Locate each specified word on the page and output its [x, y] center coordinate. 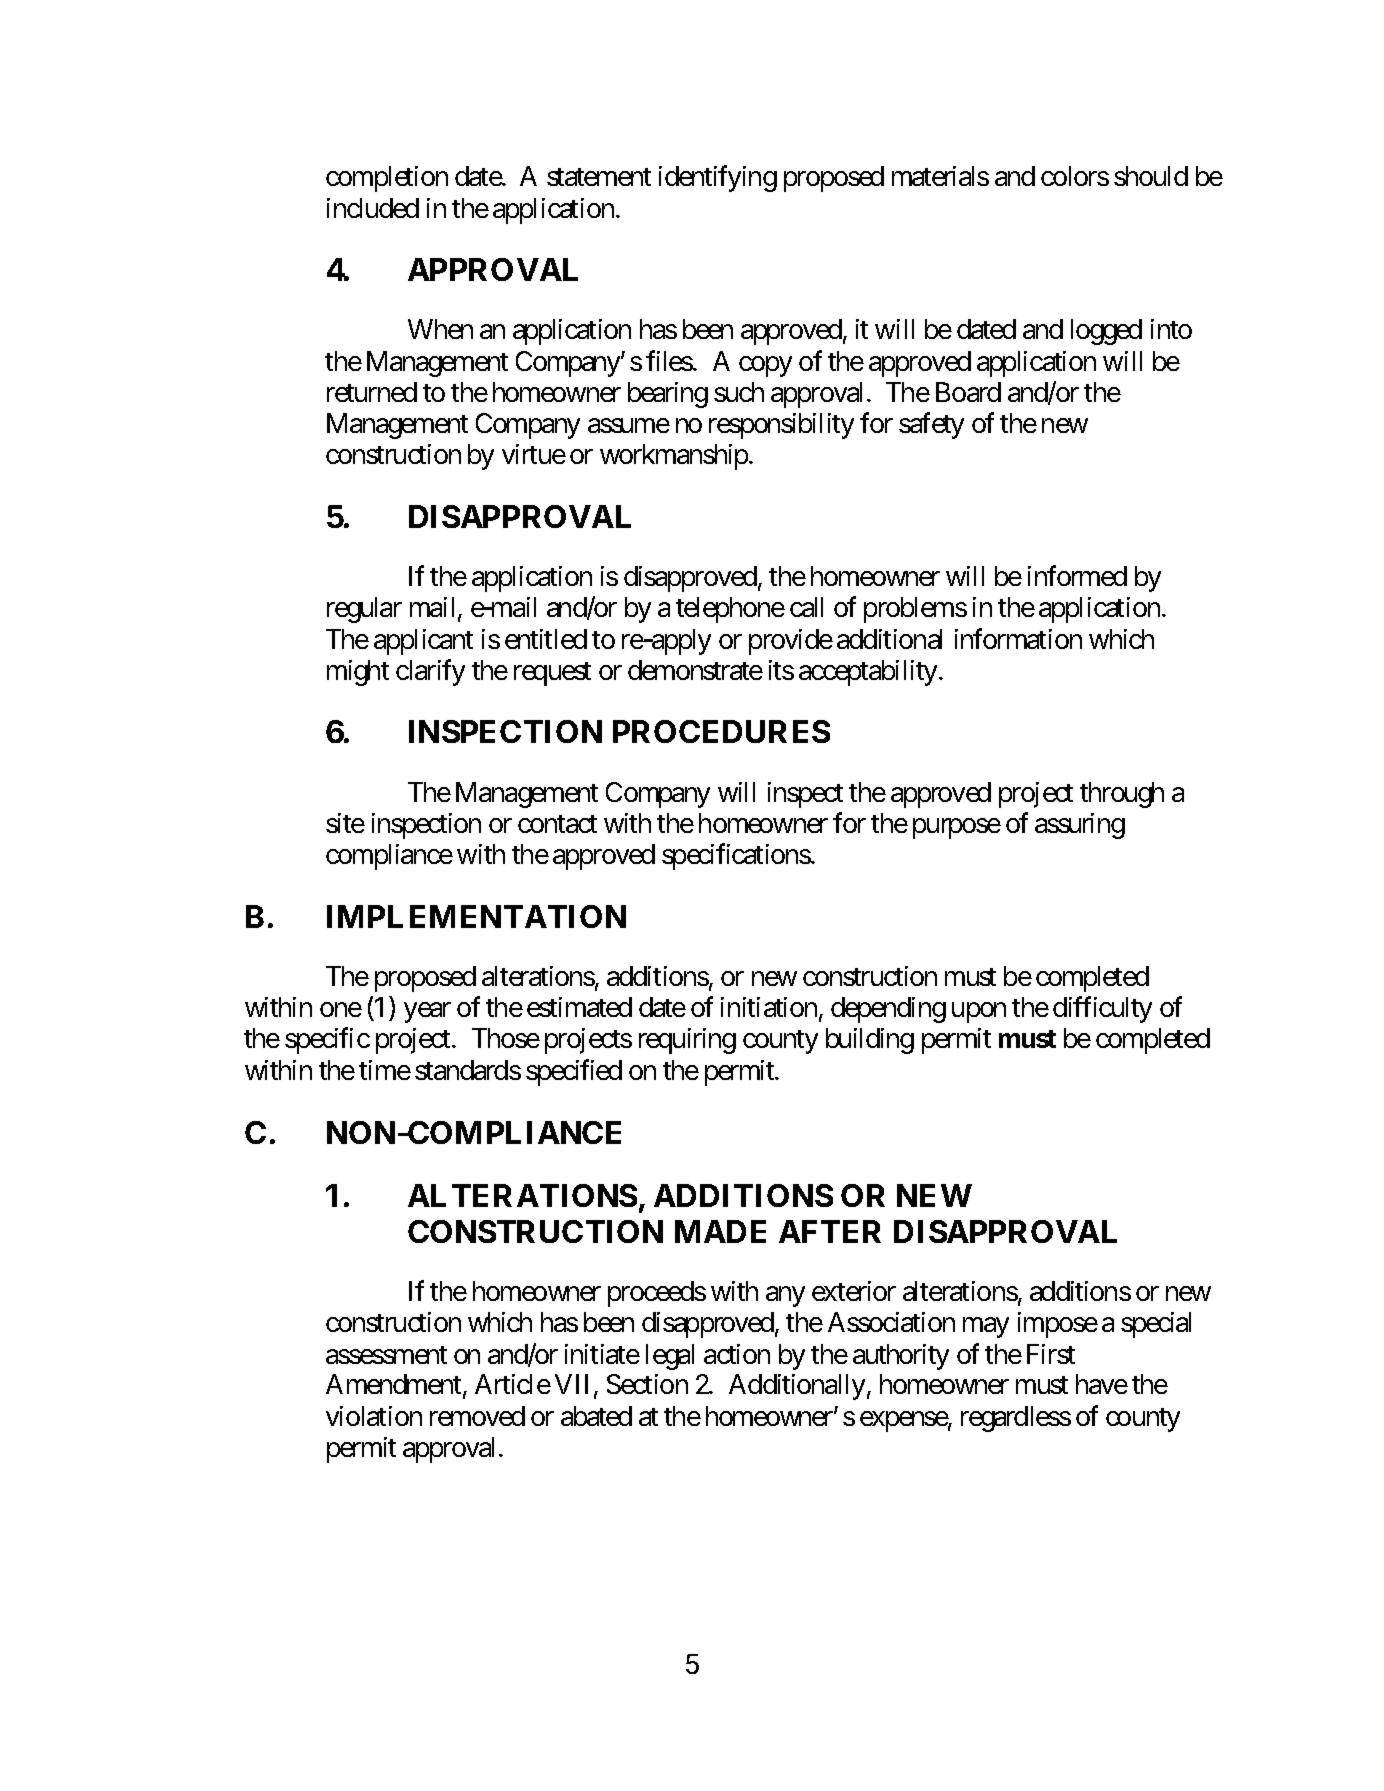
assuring [1080, 826]
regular [364, 610]
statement [599, 177]
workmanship [674, 457]
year [427, 1012]
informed [1077, 575]
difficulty [1102, 1009]
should [1151, 176]
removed [477, 1416]
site [345, 823]
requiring [687, 1041]
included [373, 208]
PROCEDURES [721, 731]
